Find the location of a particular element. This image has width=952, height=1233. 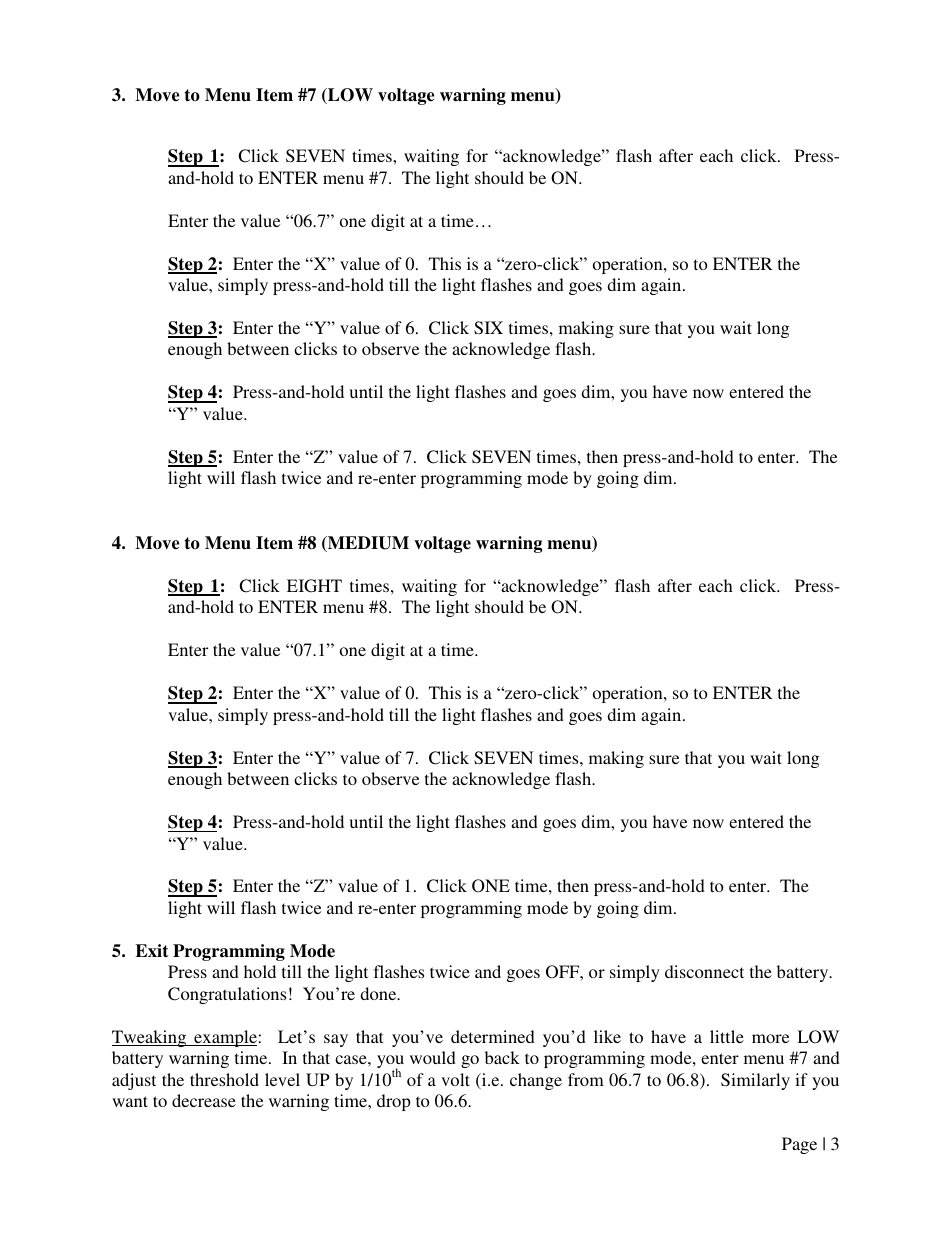

determined is located at coordinates (493, 1036).
